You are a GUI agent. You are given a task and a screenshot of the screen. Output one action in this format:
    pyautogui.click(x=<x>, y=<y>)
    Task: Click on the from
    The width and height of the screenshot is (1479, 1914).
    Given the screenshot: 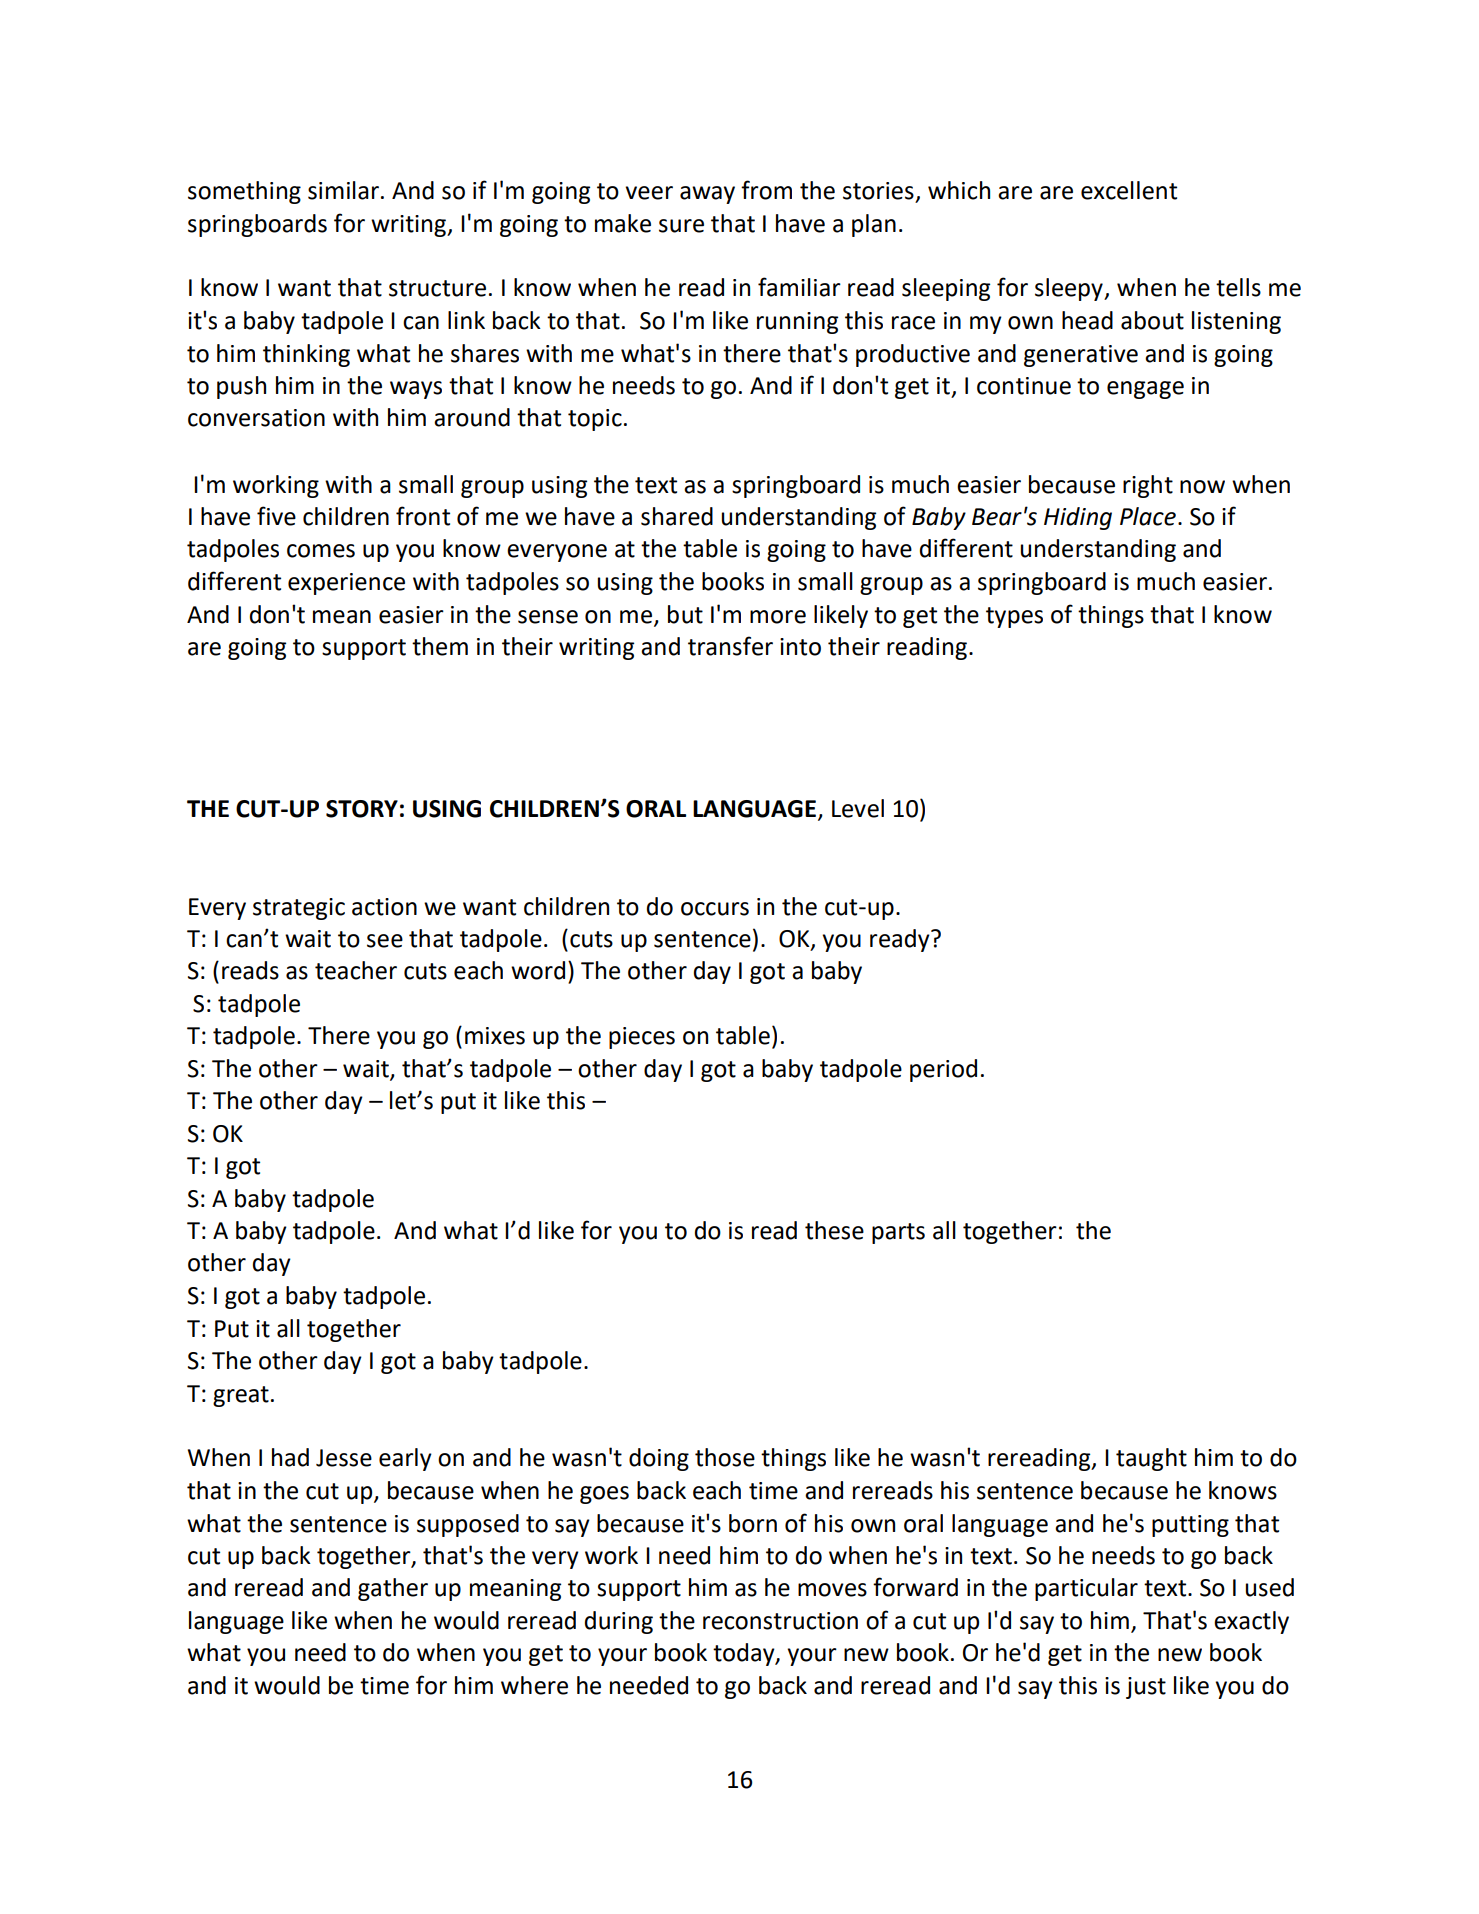 What is the action you would take?
    pyautogui.click(x=766, y=190)
